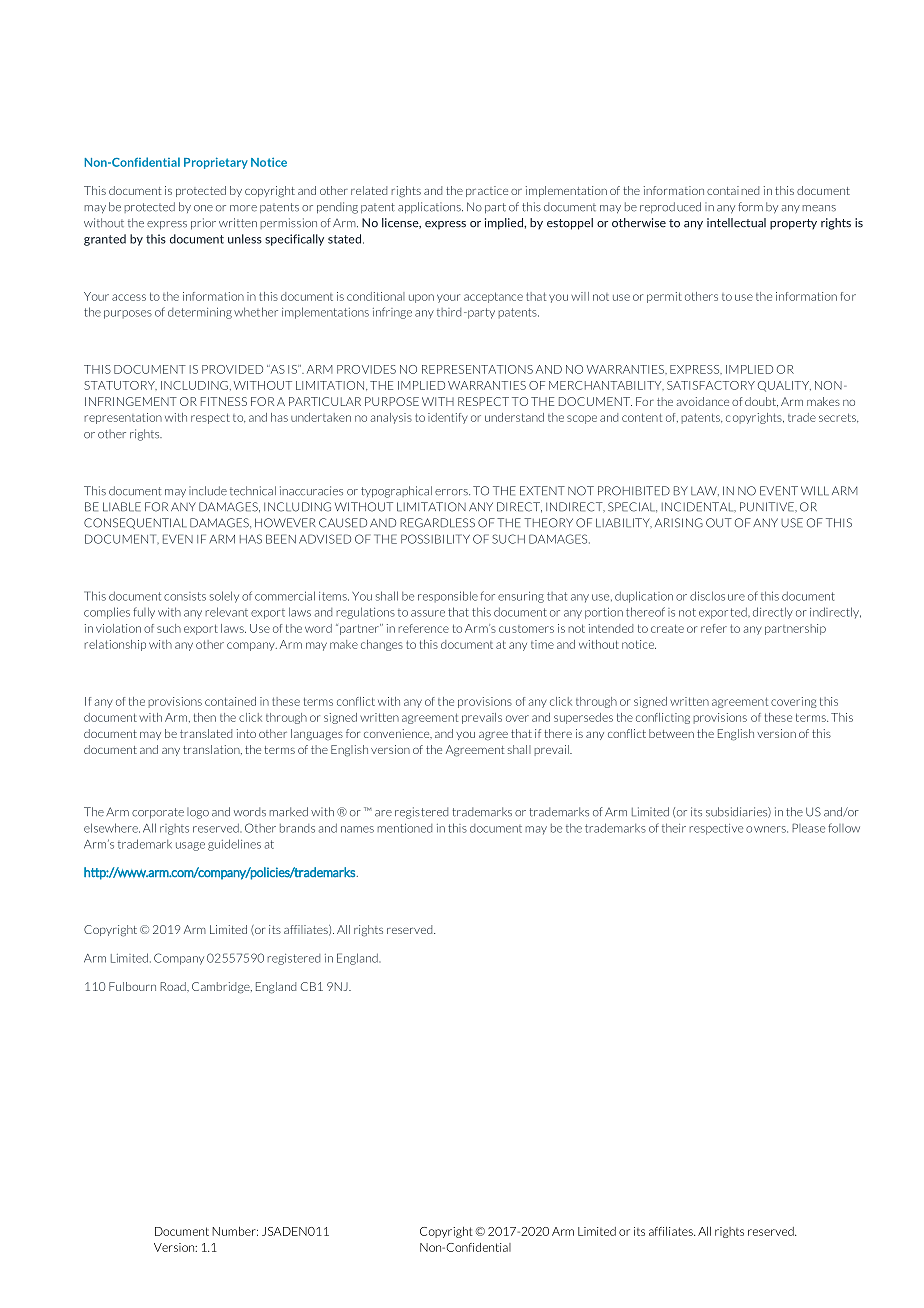 Image resolution: width=924 pixels, height=1308 pixels. Describe the element at coordinates (448, 596) in the screenshot. I see `responsible` at that location.
